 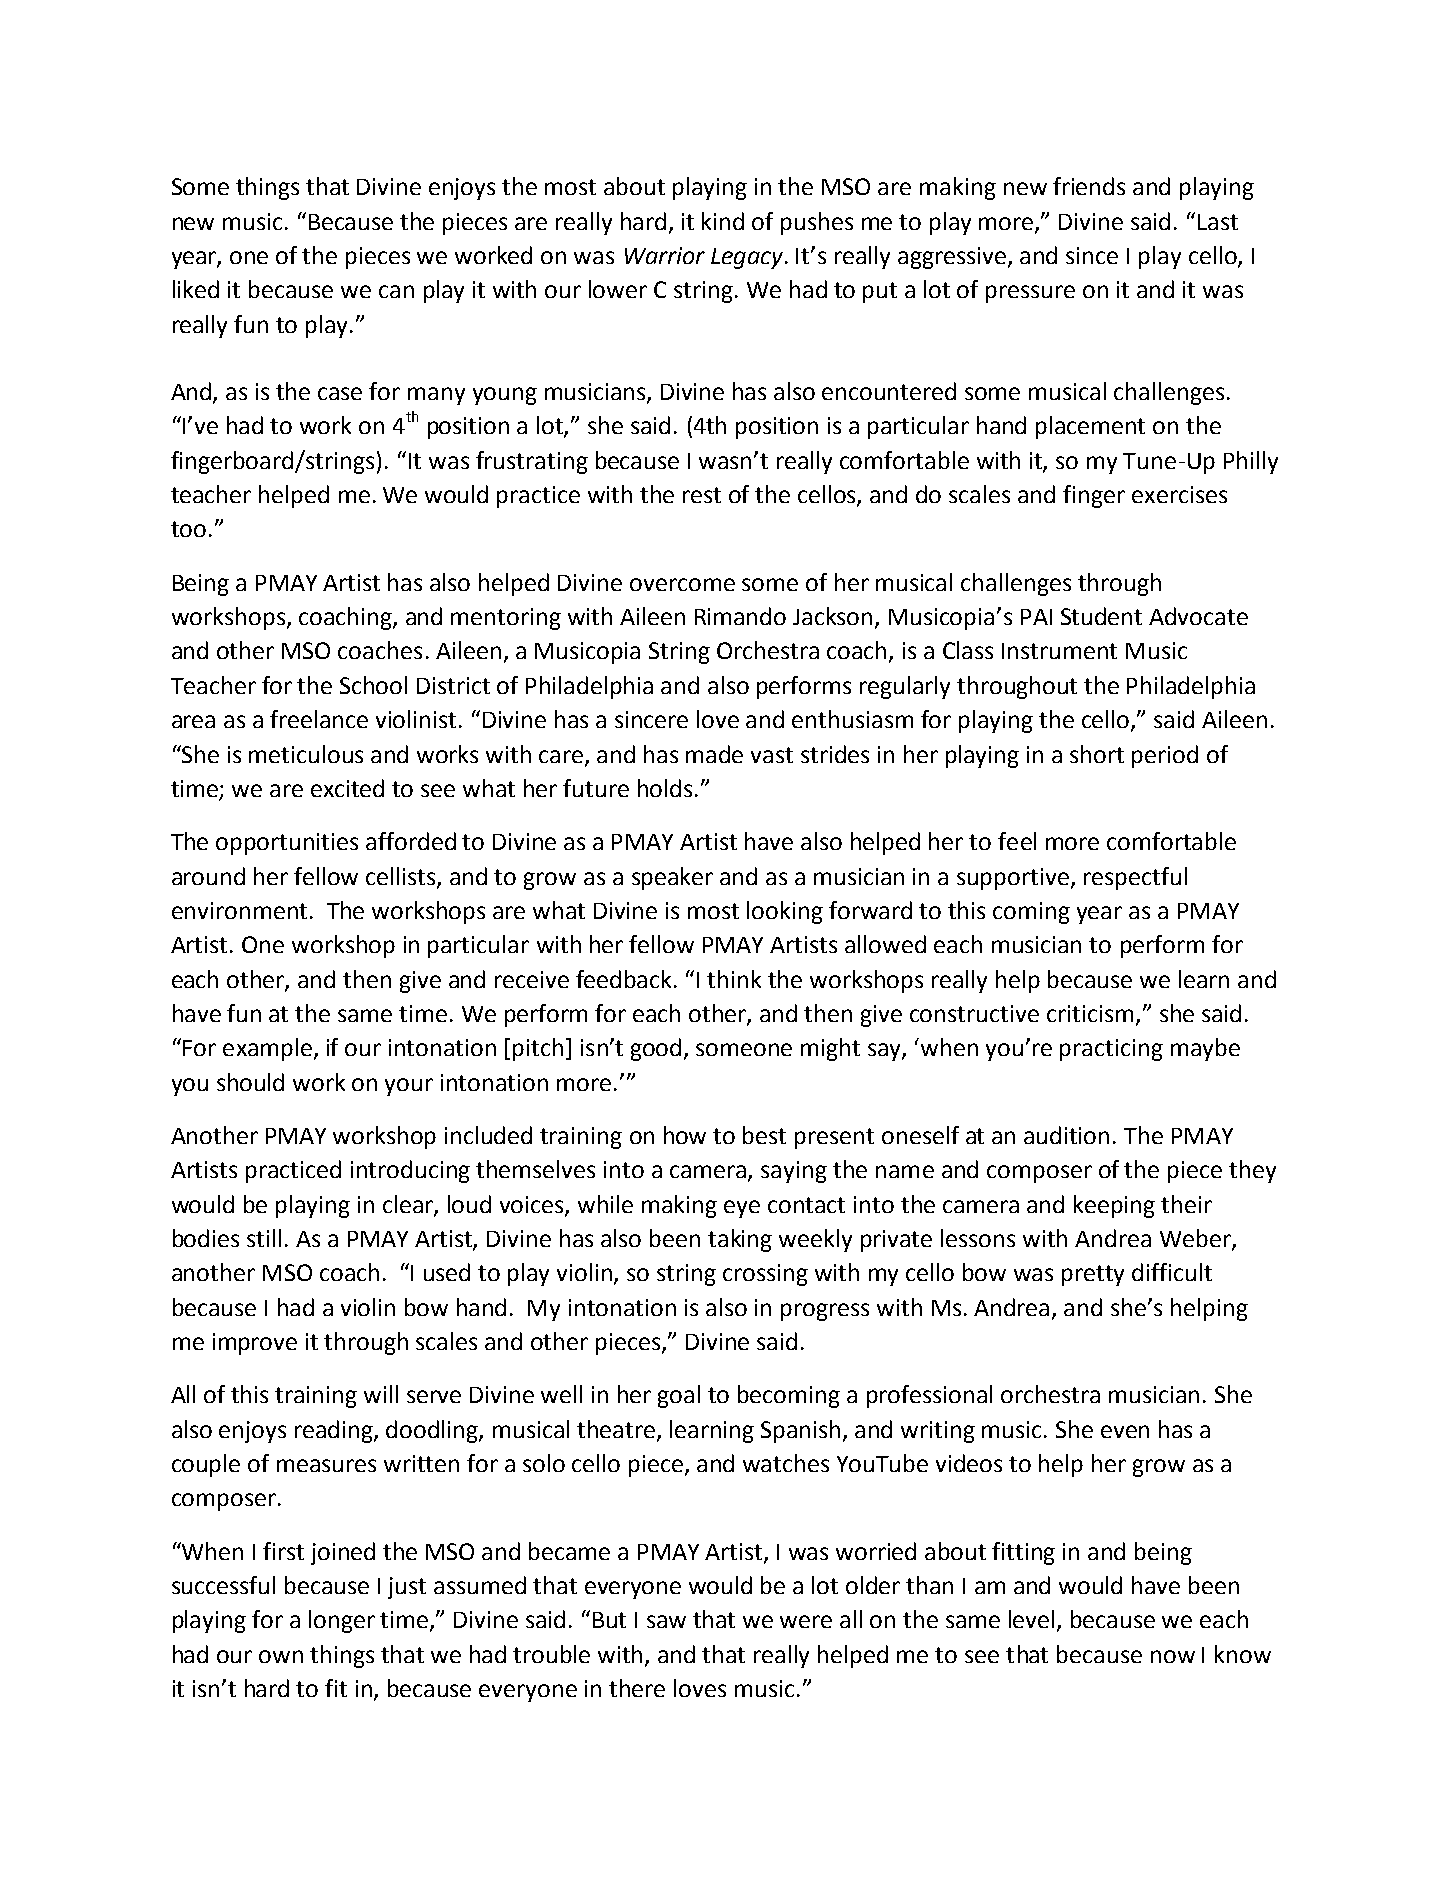 What do you see at coordinates (264, 1238) in the image?
I see `still` at bounding box center [264, 1238].
